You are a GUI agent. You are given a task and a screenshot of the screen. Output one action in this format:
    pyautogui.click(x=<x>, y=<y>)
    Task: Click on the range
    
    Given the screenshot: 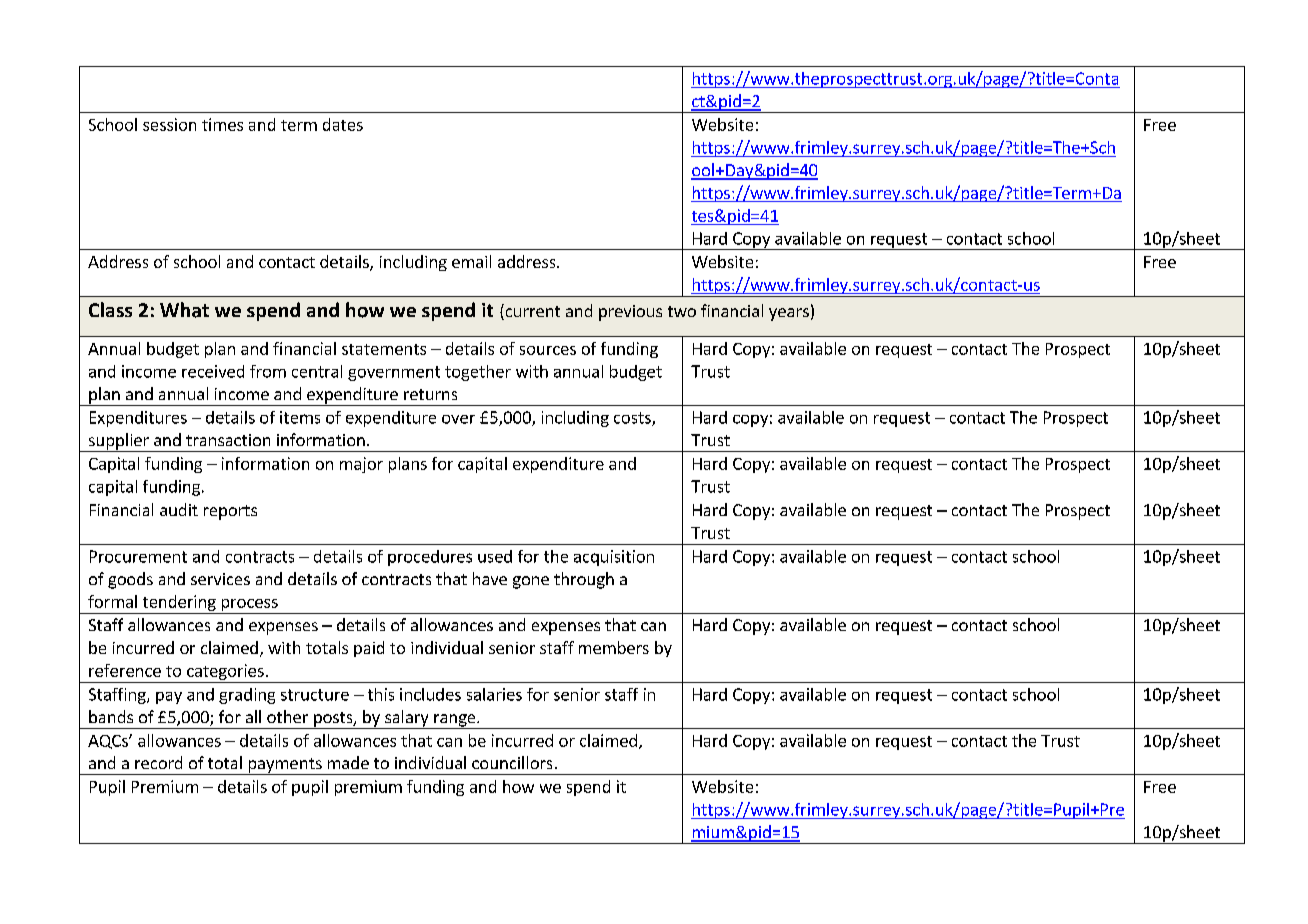 What is the action you would take?
    pyautogui.click(x=455, y=721)
